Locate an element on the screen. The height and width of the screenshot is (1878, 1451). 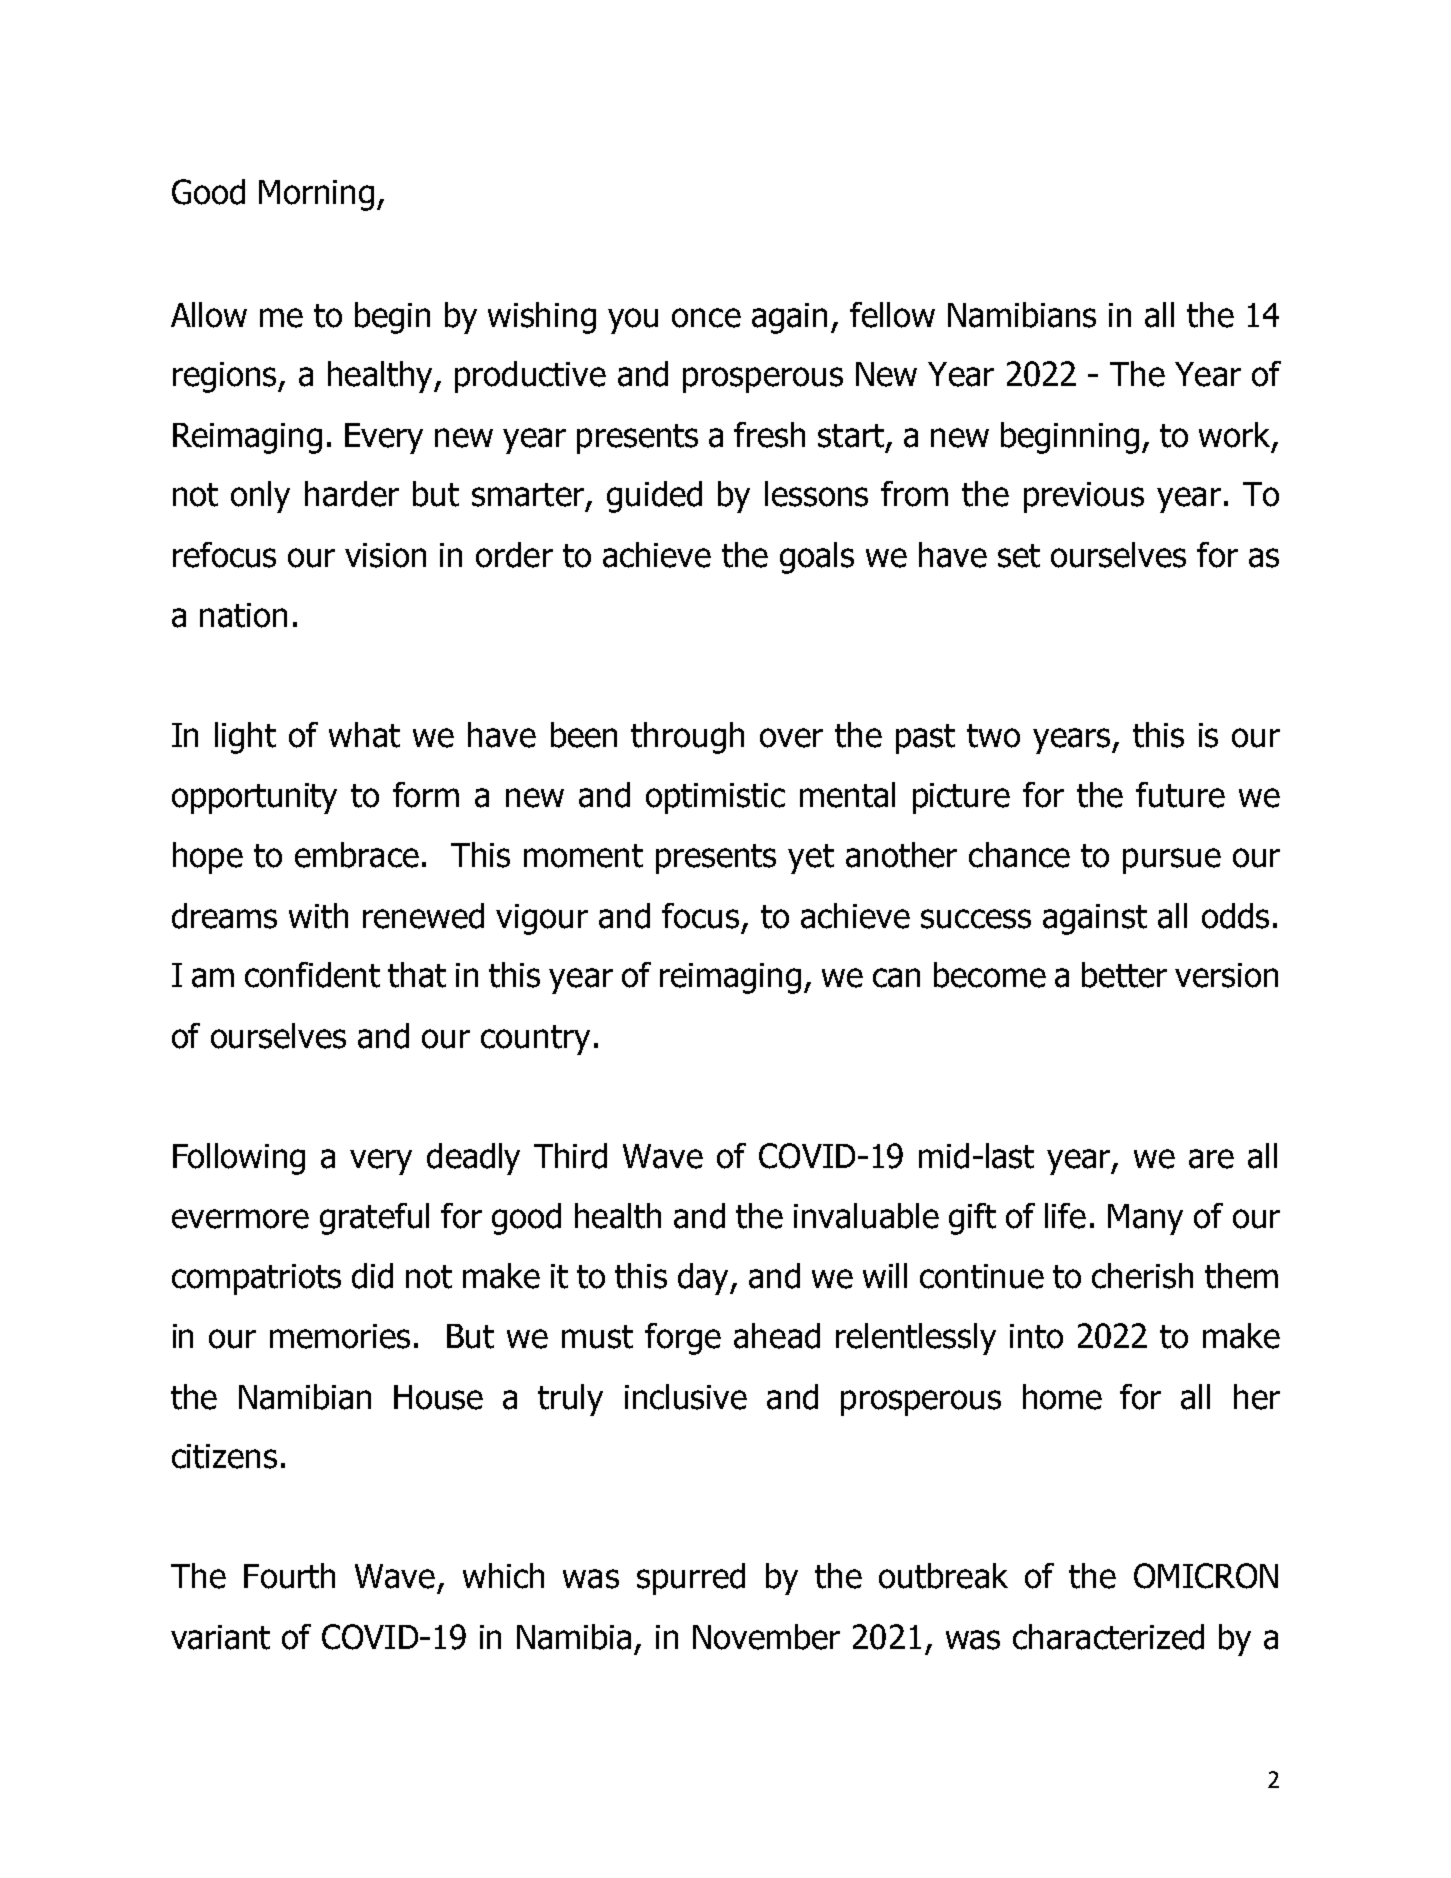
Fourth is located at coordinates (289, 1576).
